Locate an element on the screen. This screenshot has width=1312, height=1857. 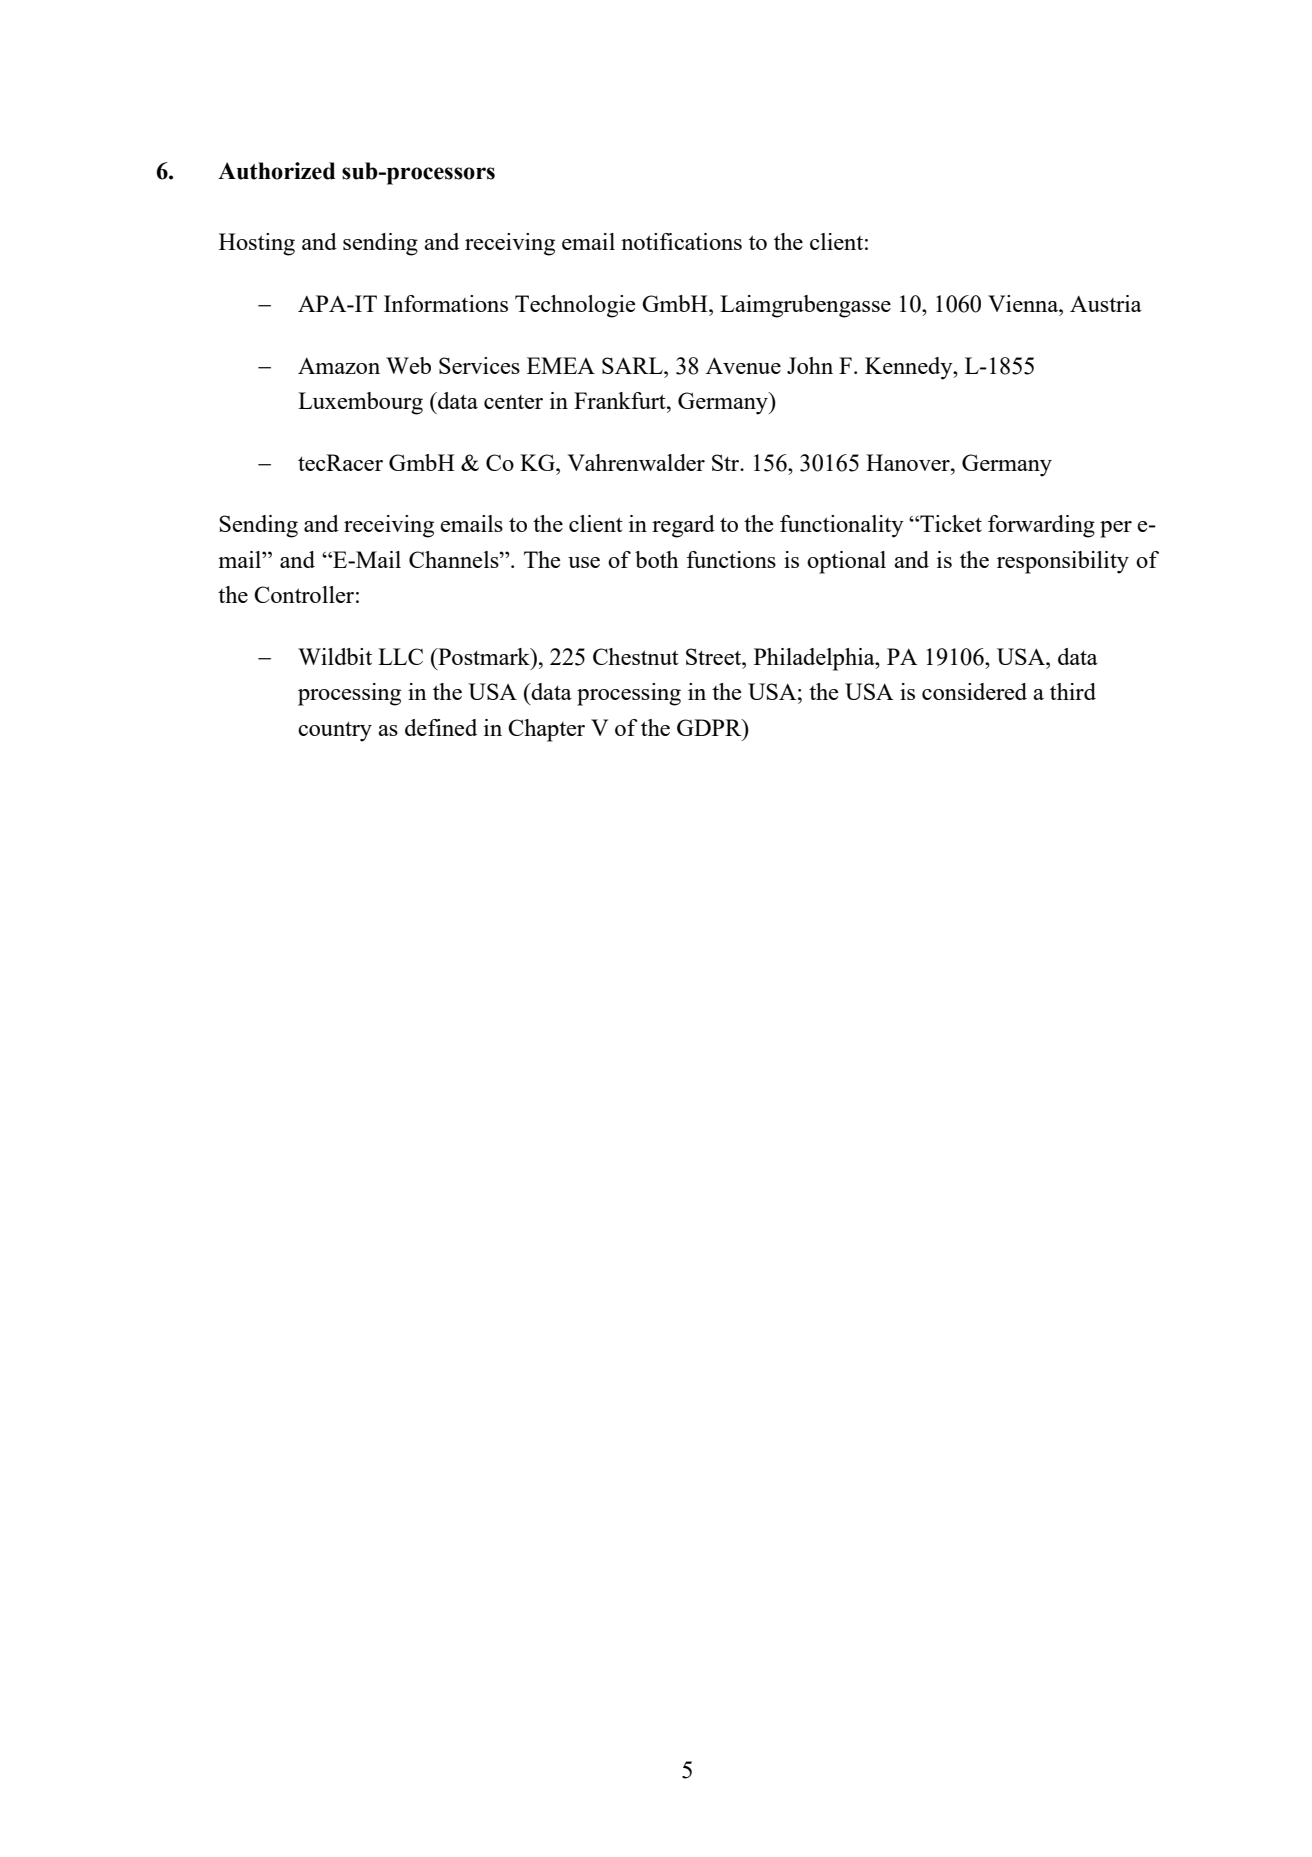
notifications is located at coordinates (681, 241).
